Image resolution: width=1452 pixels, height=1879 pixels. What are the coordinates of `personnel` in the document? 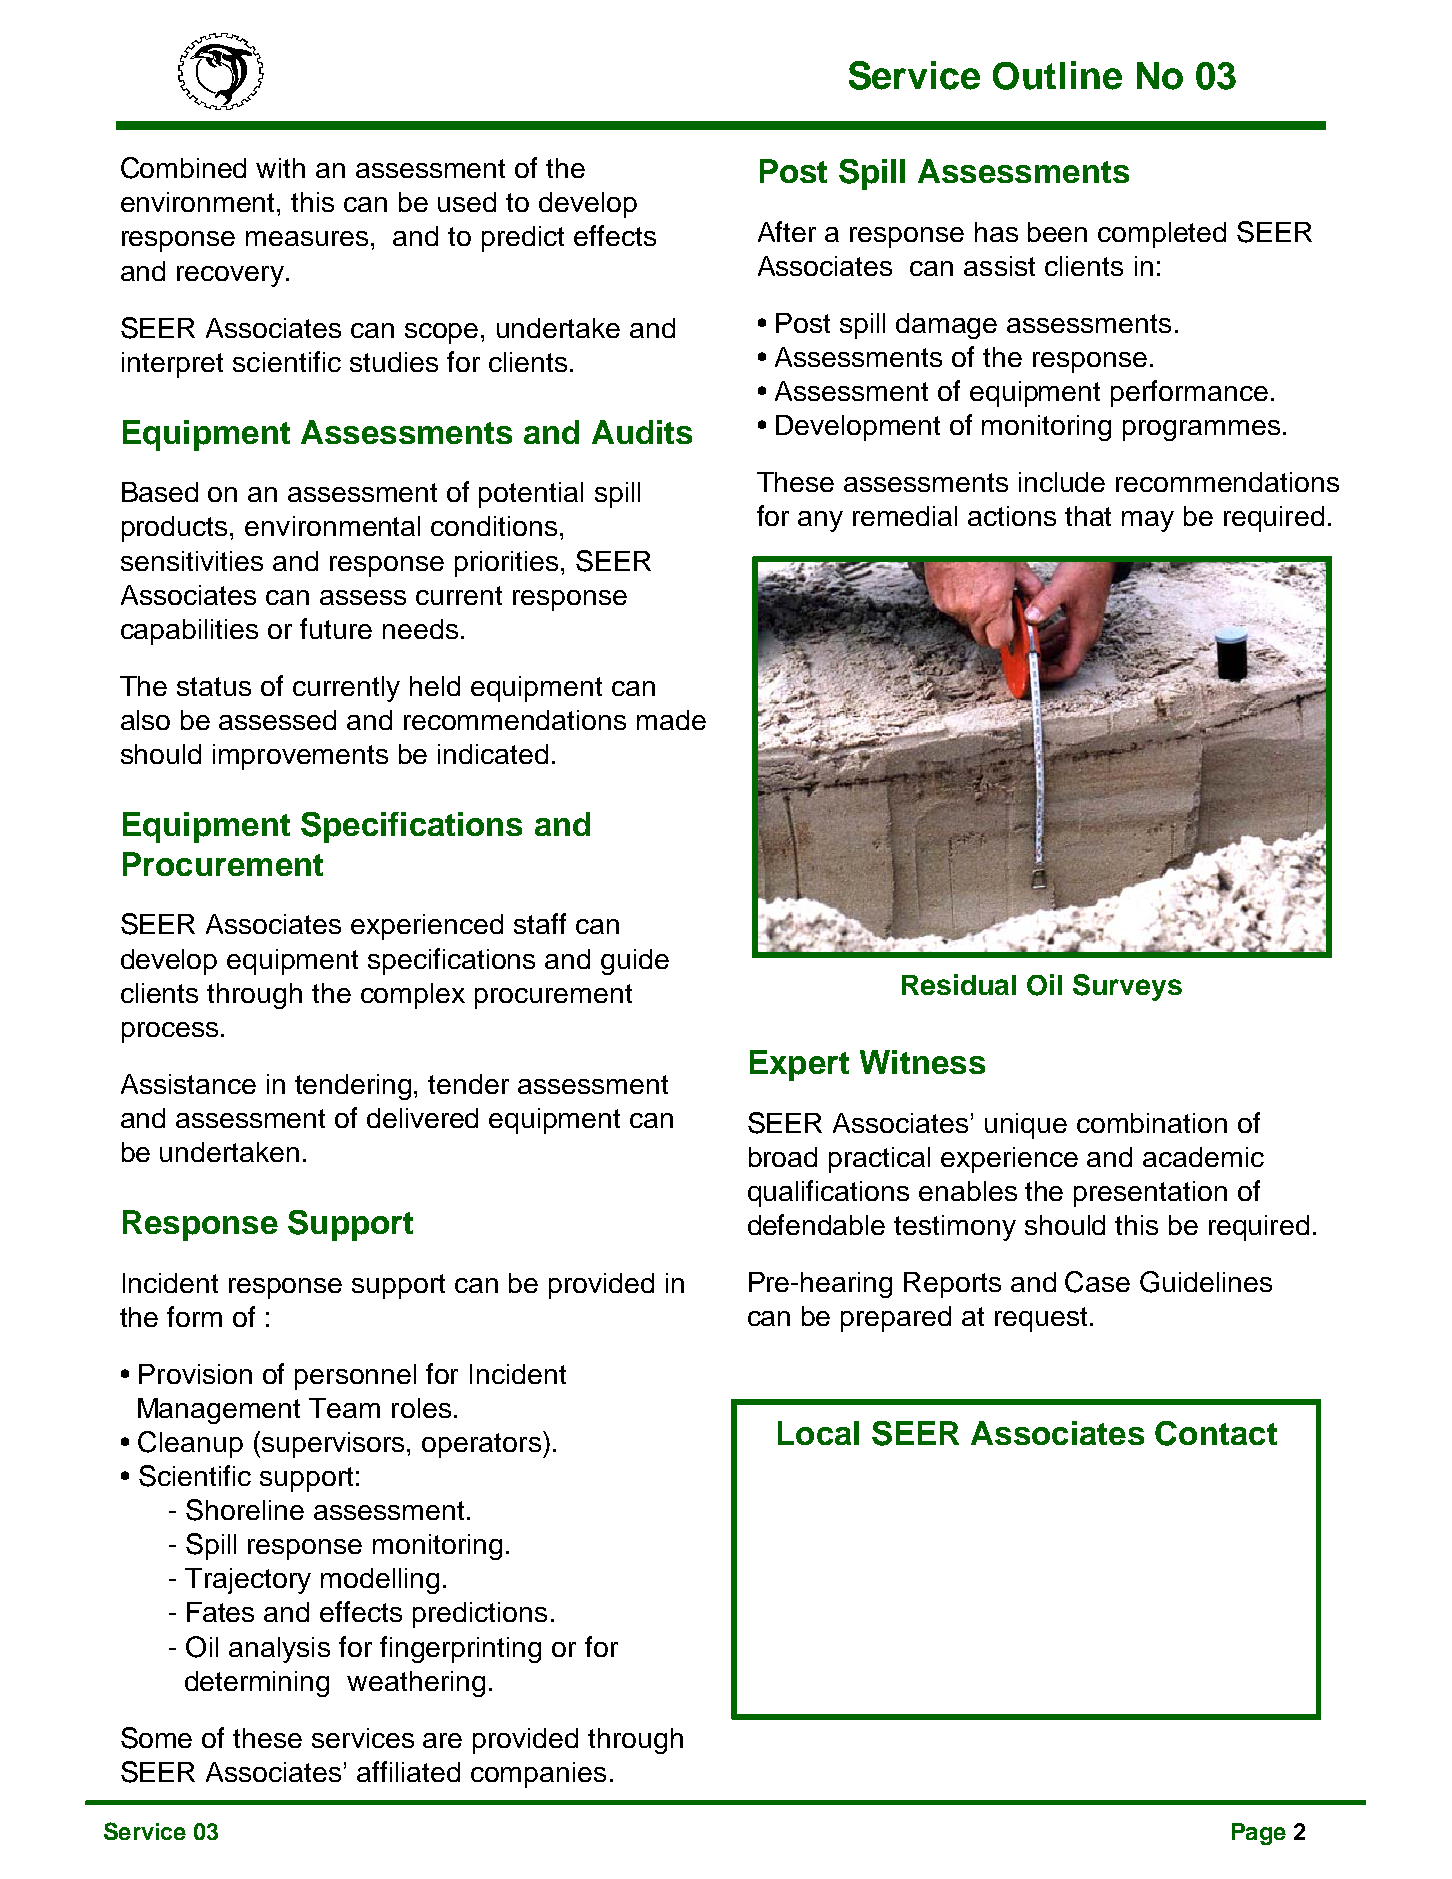 It's located at (355, 1377).
